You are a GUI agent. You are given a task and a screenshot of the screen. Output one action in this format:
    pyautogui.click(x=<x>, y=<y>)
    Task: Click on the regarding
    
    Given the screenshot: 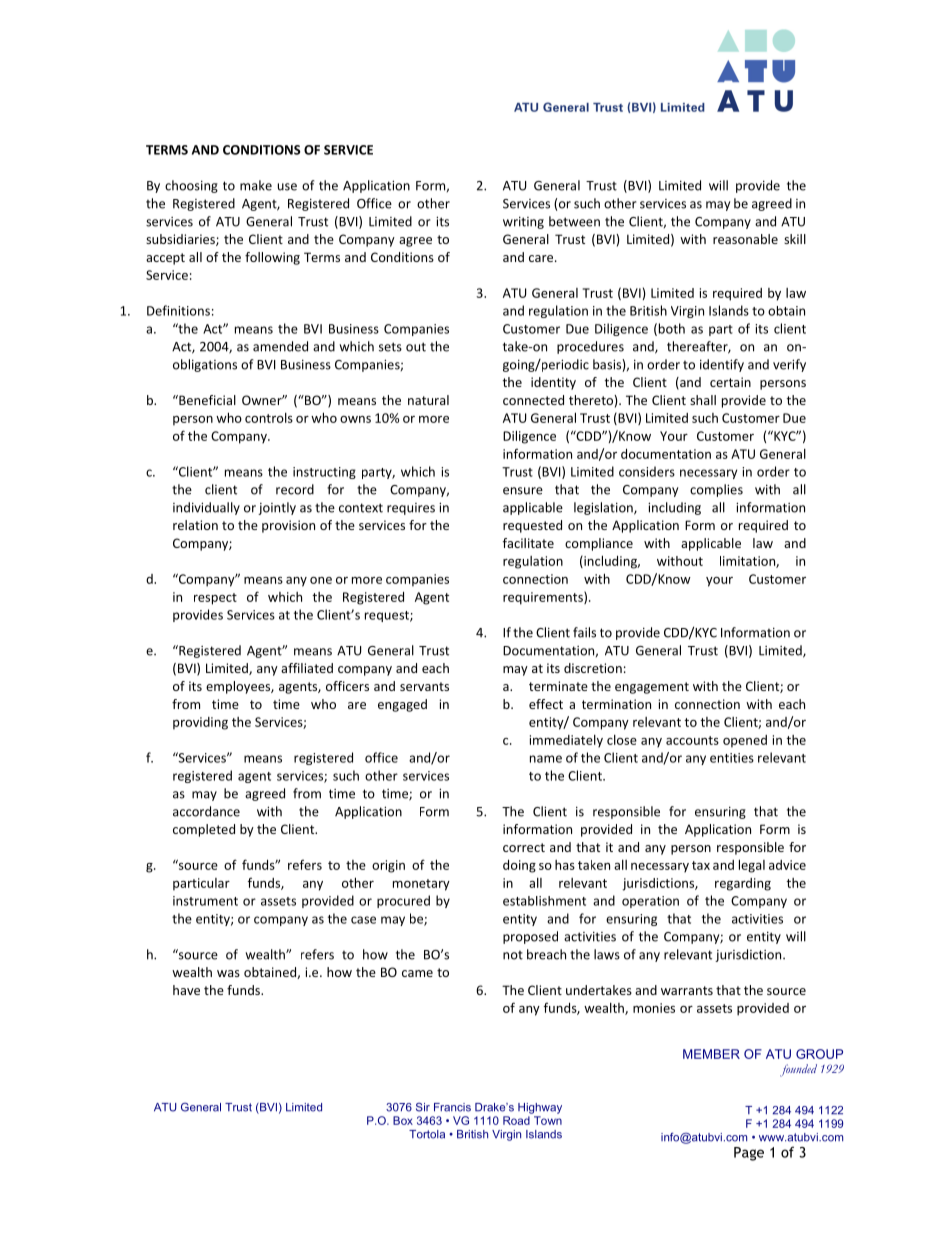 What is the action you would take?
    pyautogui.click(x=743, y=884)
